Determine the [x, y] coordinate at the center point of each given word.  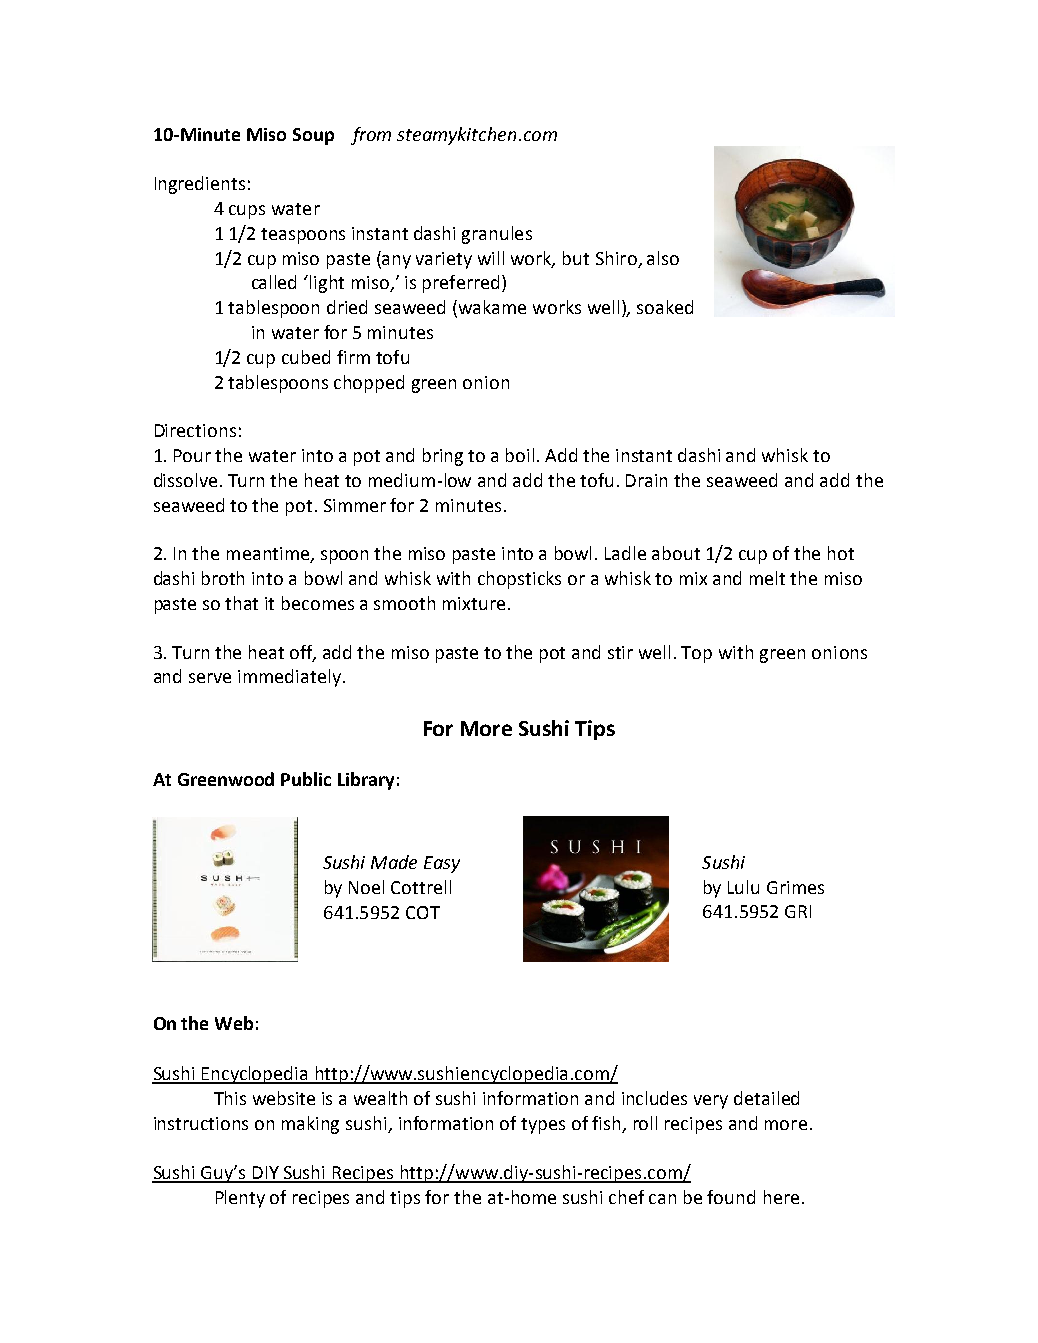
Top [696, 654]
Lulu [743, 887]
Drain [646, 480]
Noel [366, 887]
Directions [195, 430]
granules [497, 235]
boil [520, 455]
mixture [474, 603]
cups [247, 212]
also [663, 258]
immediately [289, 678]
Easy [442, 864]
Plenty [240, 1199]
